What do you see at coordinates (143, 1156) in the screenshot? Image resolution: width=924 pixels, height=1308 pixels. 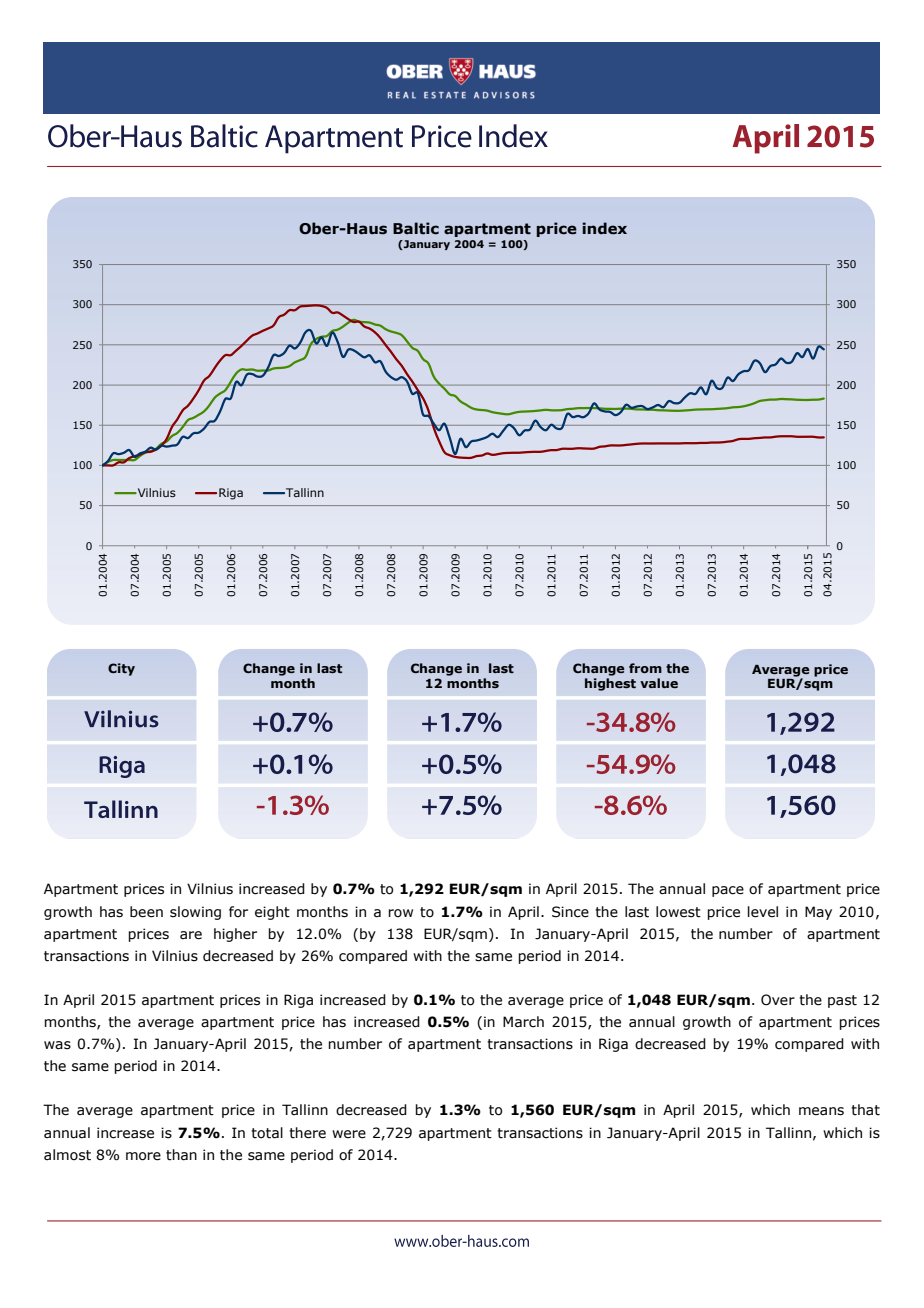 I see `more` at bounding box center [143, 1156].
